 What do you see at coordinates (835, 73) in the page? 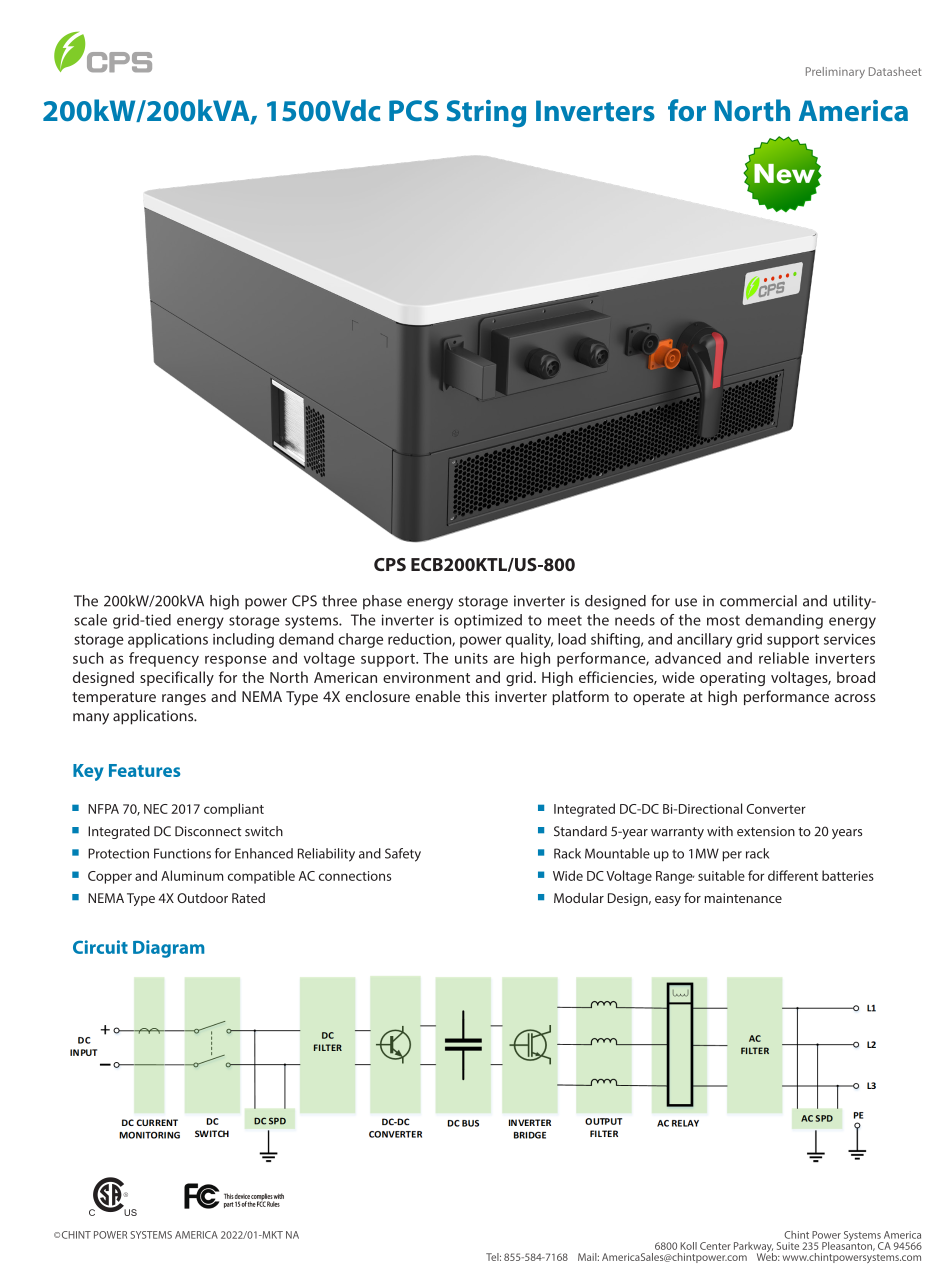
I see `Preliminary` at bounding box center [835, 73].
